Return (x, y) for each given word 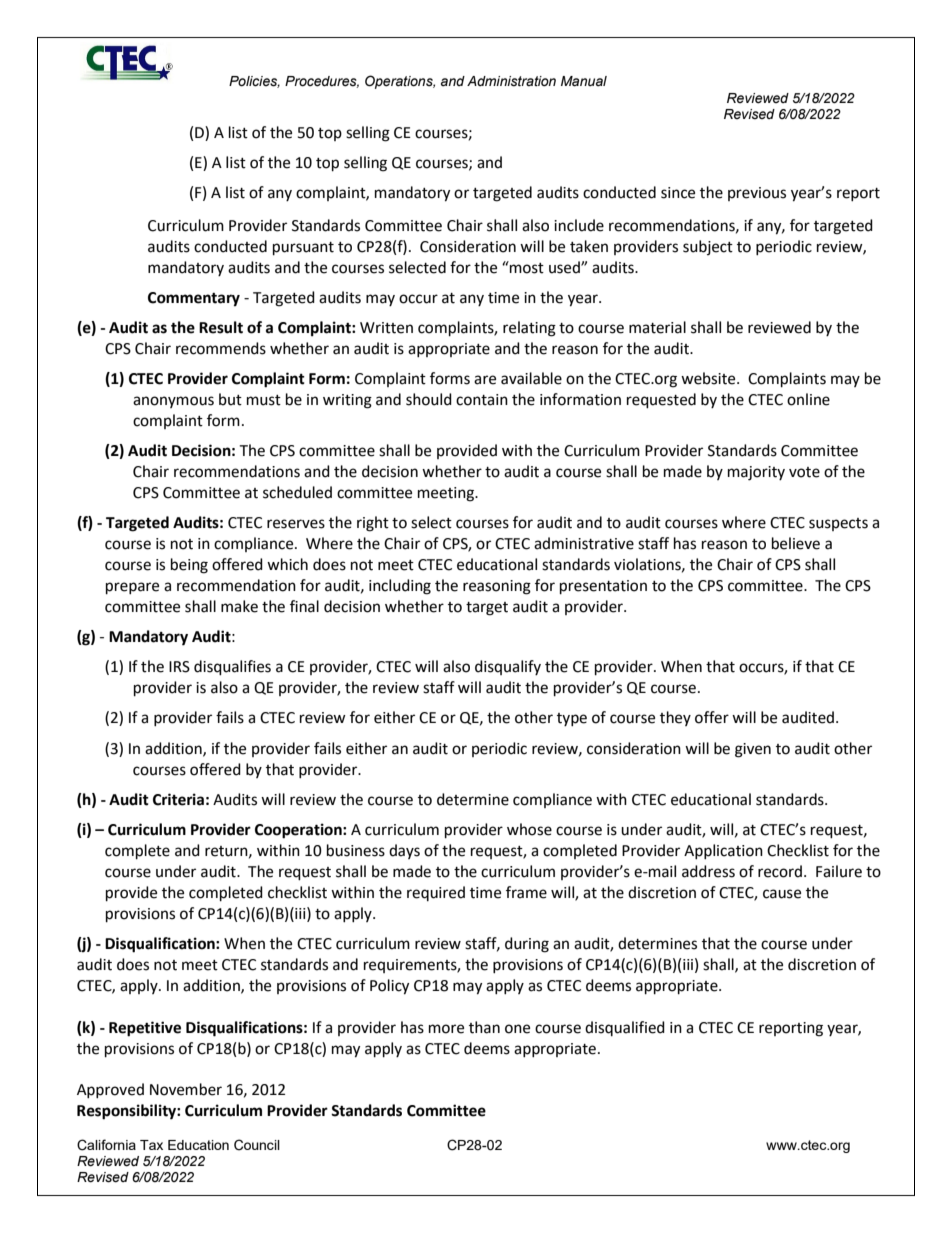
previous (757, 194)
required (436, 893)
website (709, 378)
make (239, 606)
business (356, 850)
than (484, 1027)
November (186, 1089)
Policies (254, 82)
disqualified (625, 1028)
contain (482, 400)
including (400, 587)
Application (723, 851)
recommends (221, 348)
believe (796, 543)
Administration (511, 81)
